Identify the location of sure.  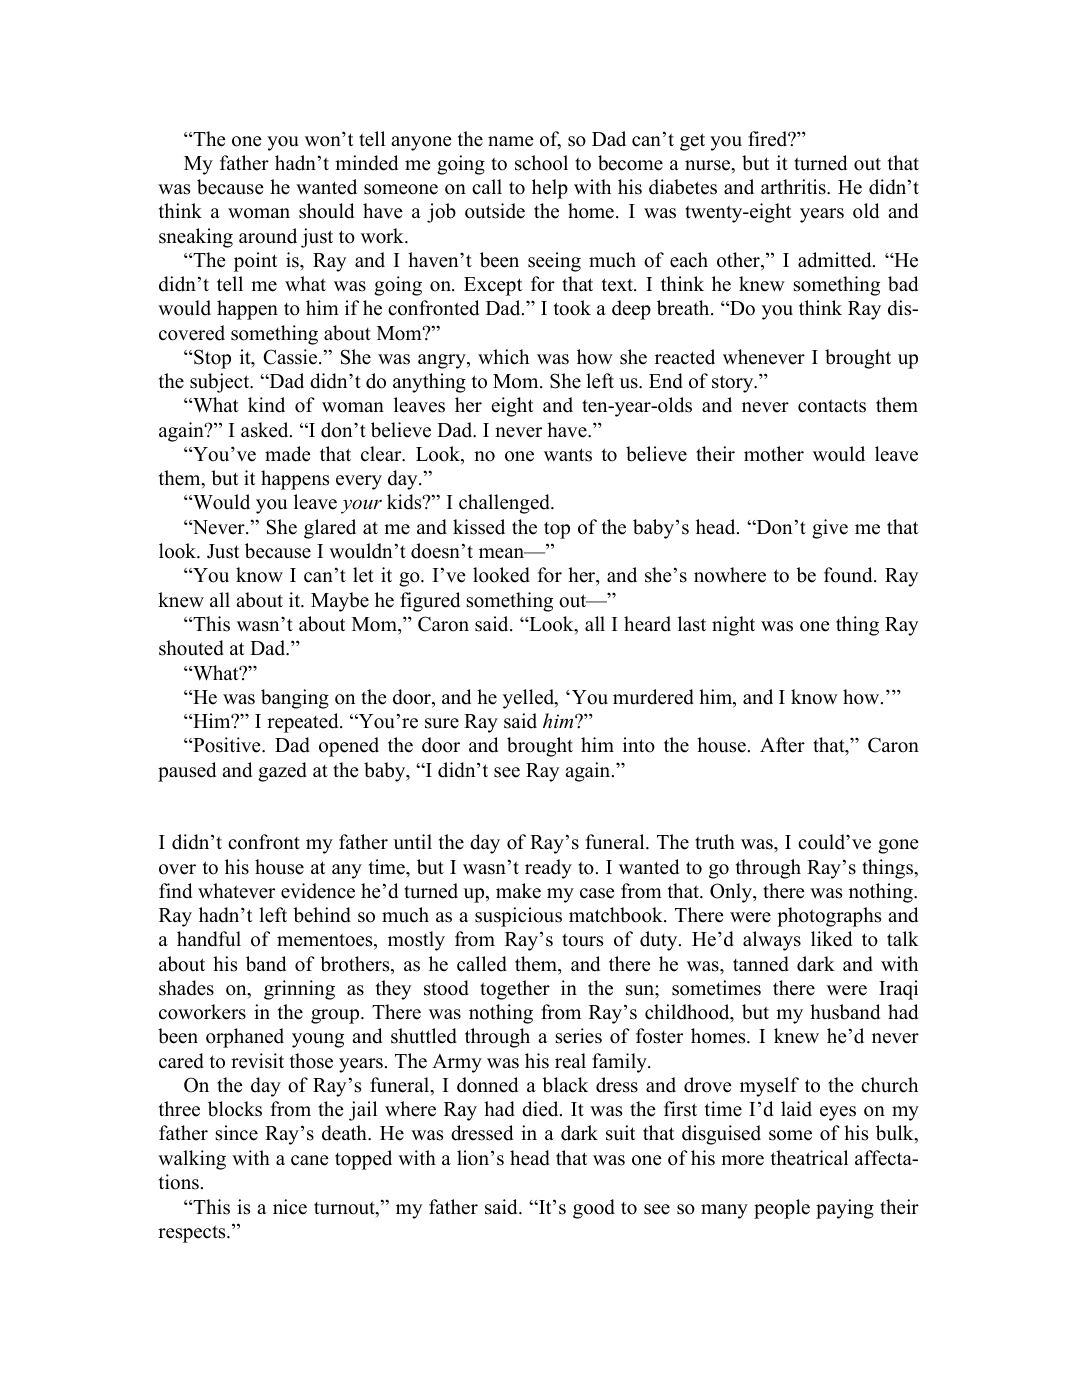
(442, 723).
